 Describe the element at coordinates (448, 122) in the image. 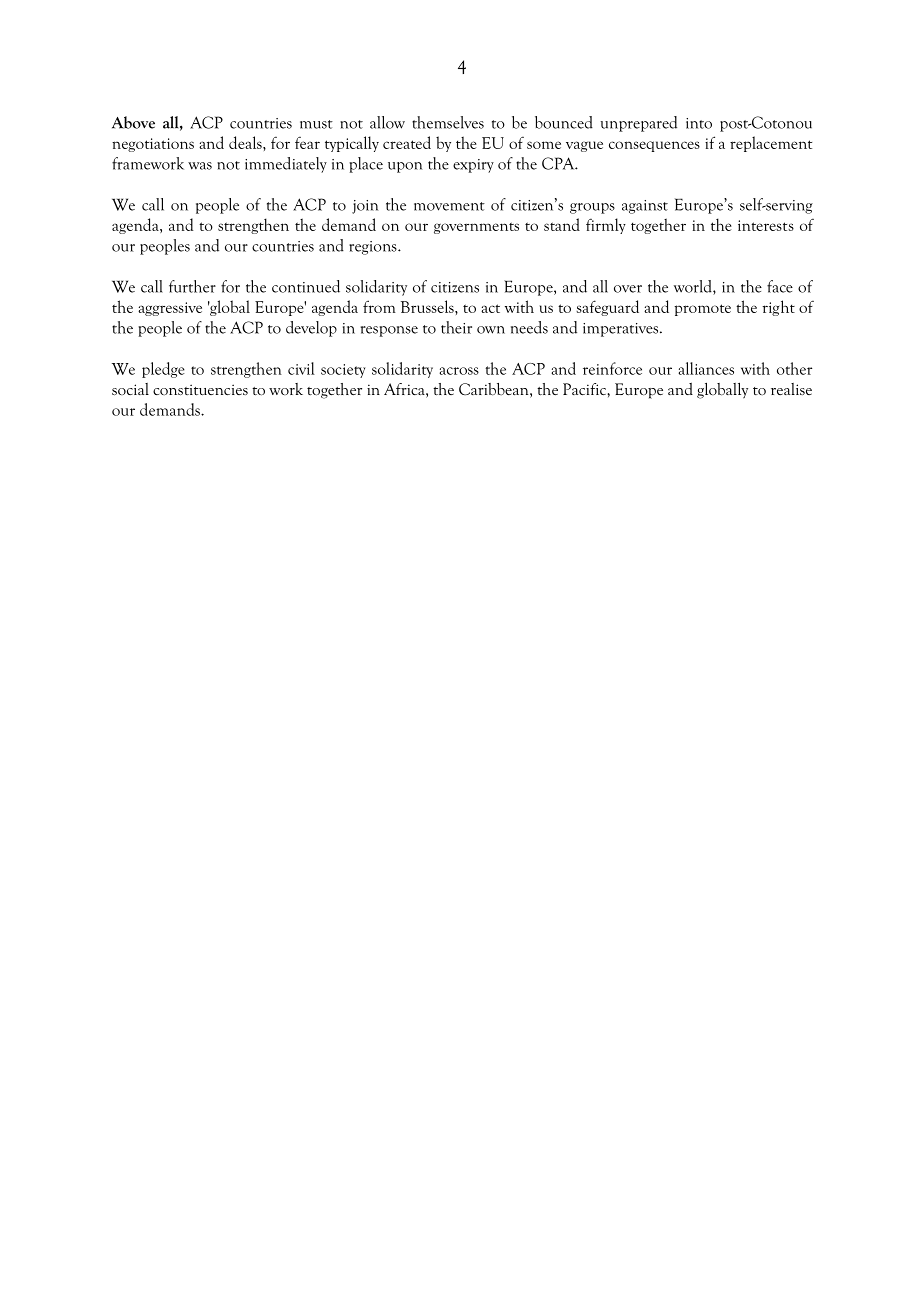

I see `themselves` at that location.
